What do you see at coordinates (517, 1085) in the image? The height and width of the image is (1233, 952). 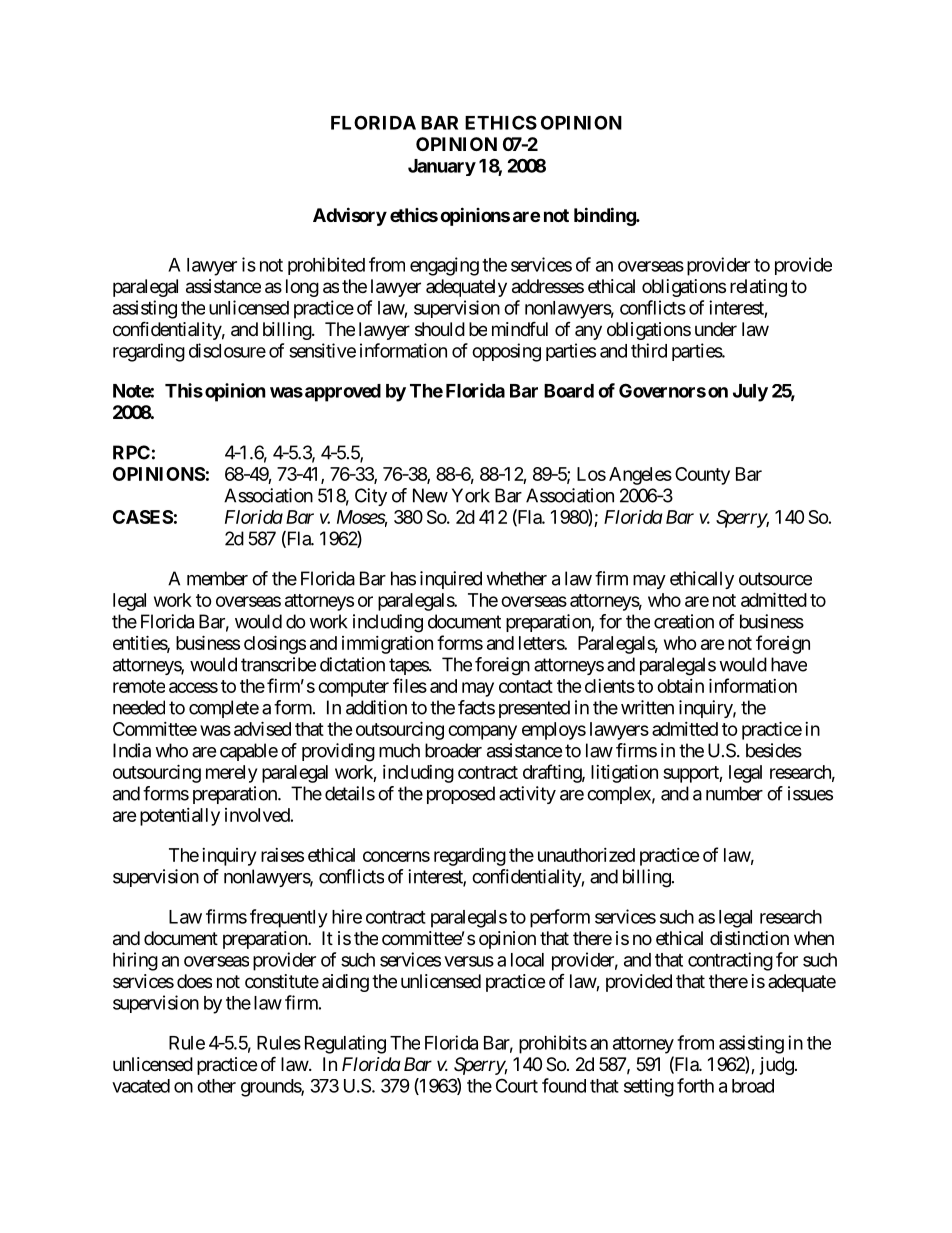 I see `Court` at bounding box center [517, 1085].
